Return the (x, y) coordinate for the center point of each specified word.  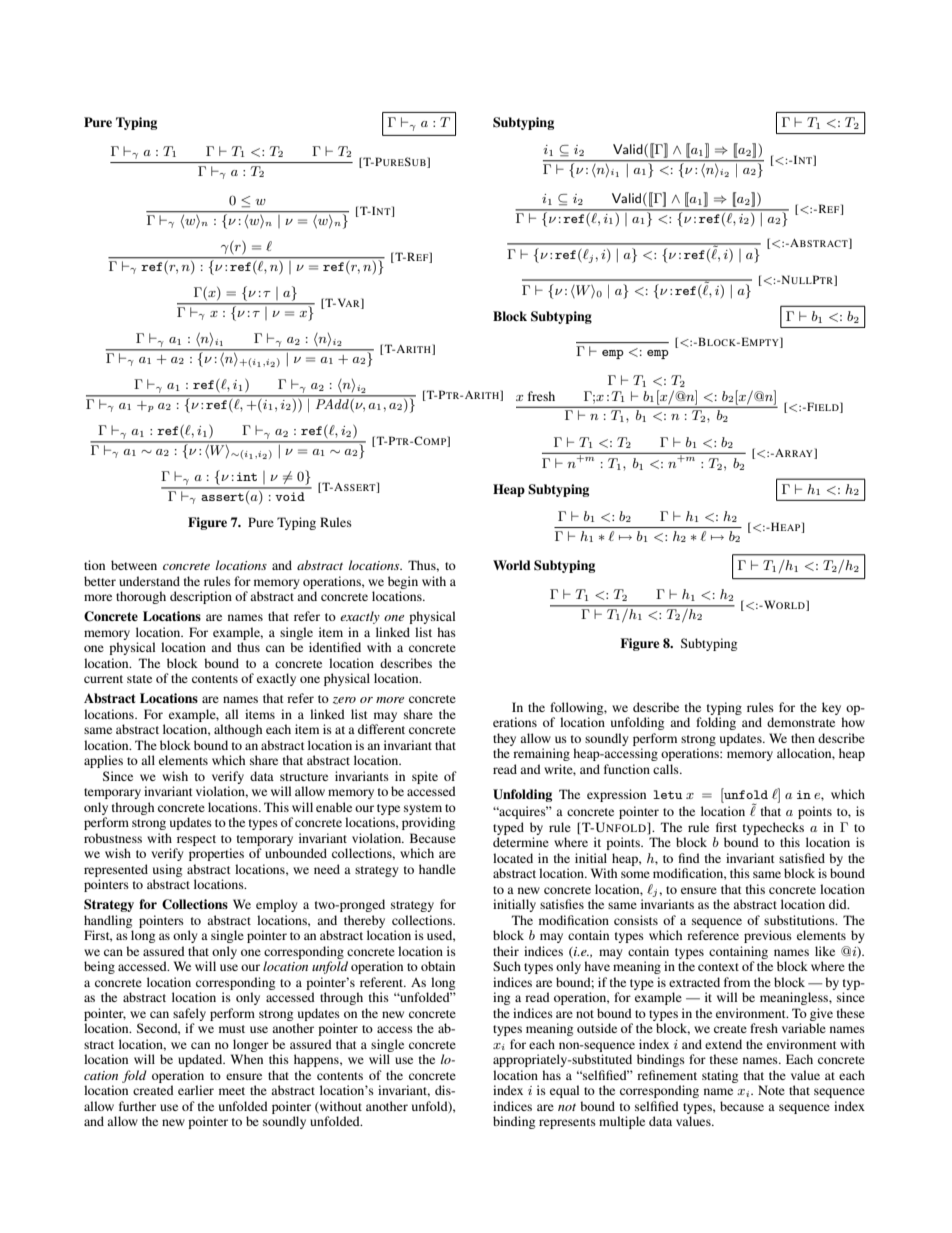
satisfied (802, 858)
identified (335, 647)
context (718, 967)
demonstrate (801, 722)
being (99, 967)
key (831, 708)
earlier (196, 1090)
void (290, 496)
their (506, 951)
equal (564, 1091)
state (139, 679)
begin (403, 582)
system (423, 809)
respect (196, 840)
